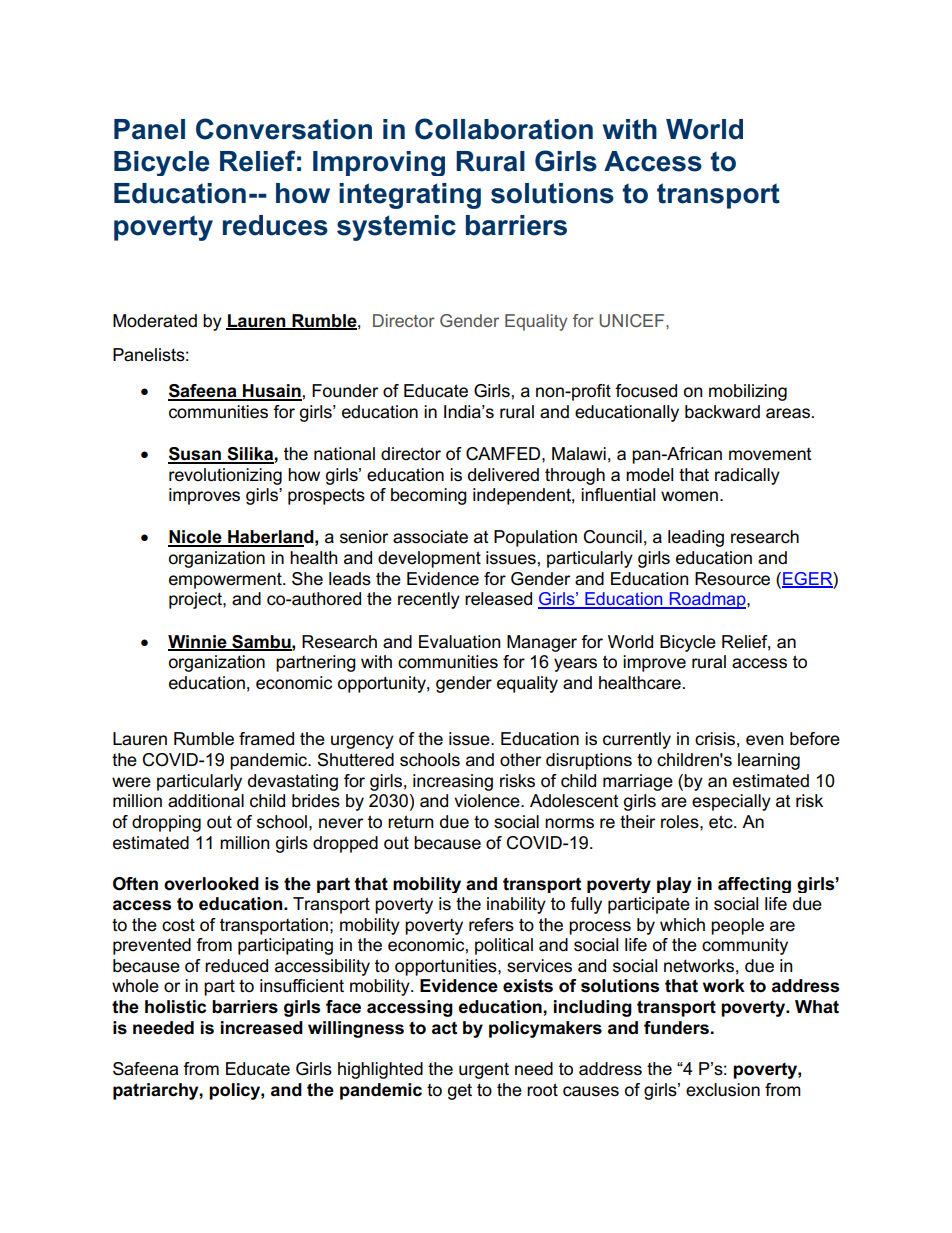 Image resolution: width=952 pixels, height=1233 pixels. I want to click on increasing, so click(453, 782).
